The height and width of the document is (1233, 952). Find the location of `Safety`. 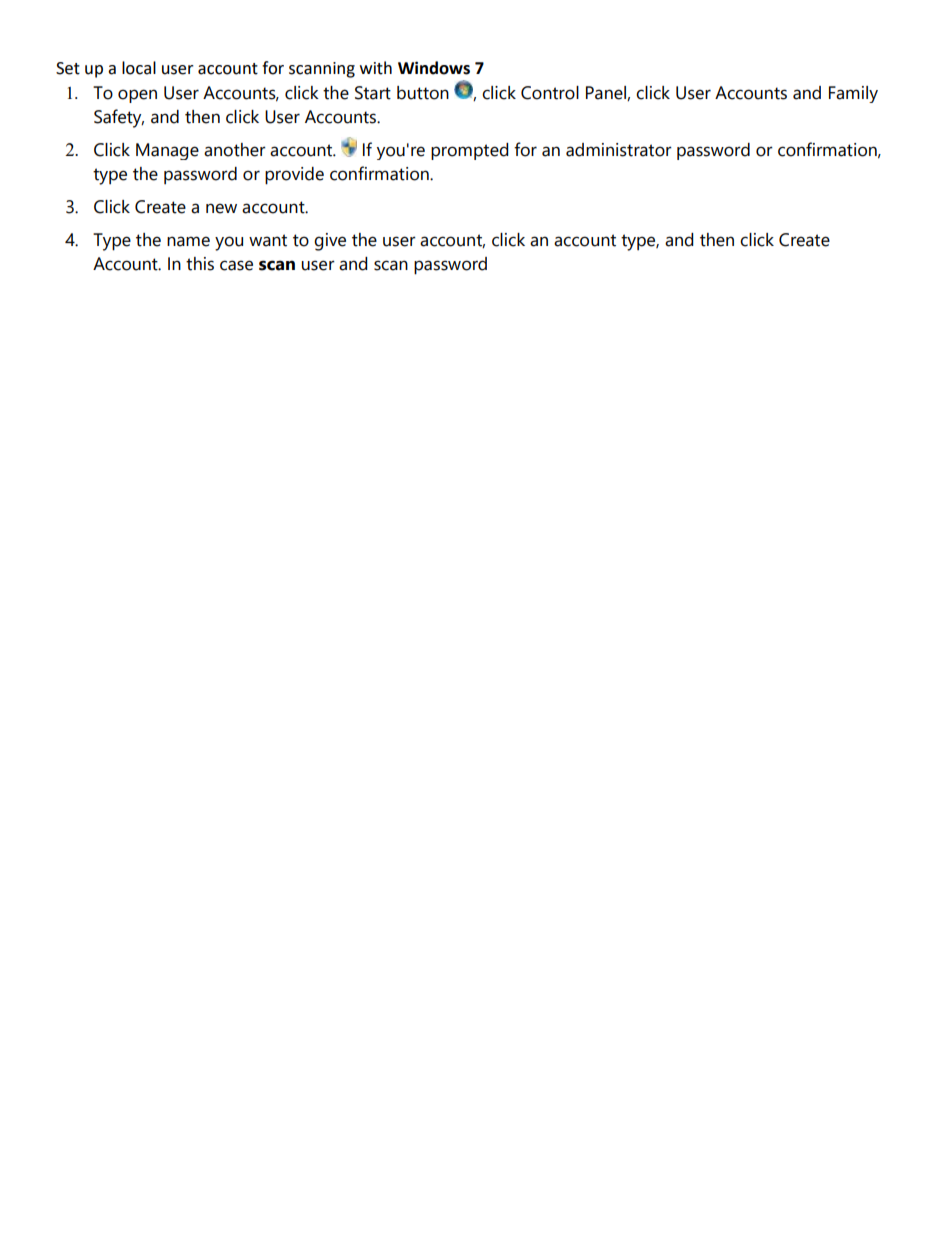

Safety is located at coordinates (119, 118).
